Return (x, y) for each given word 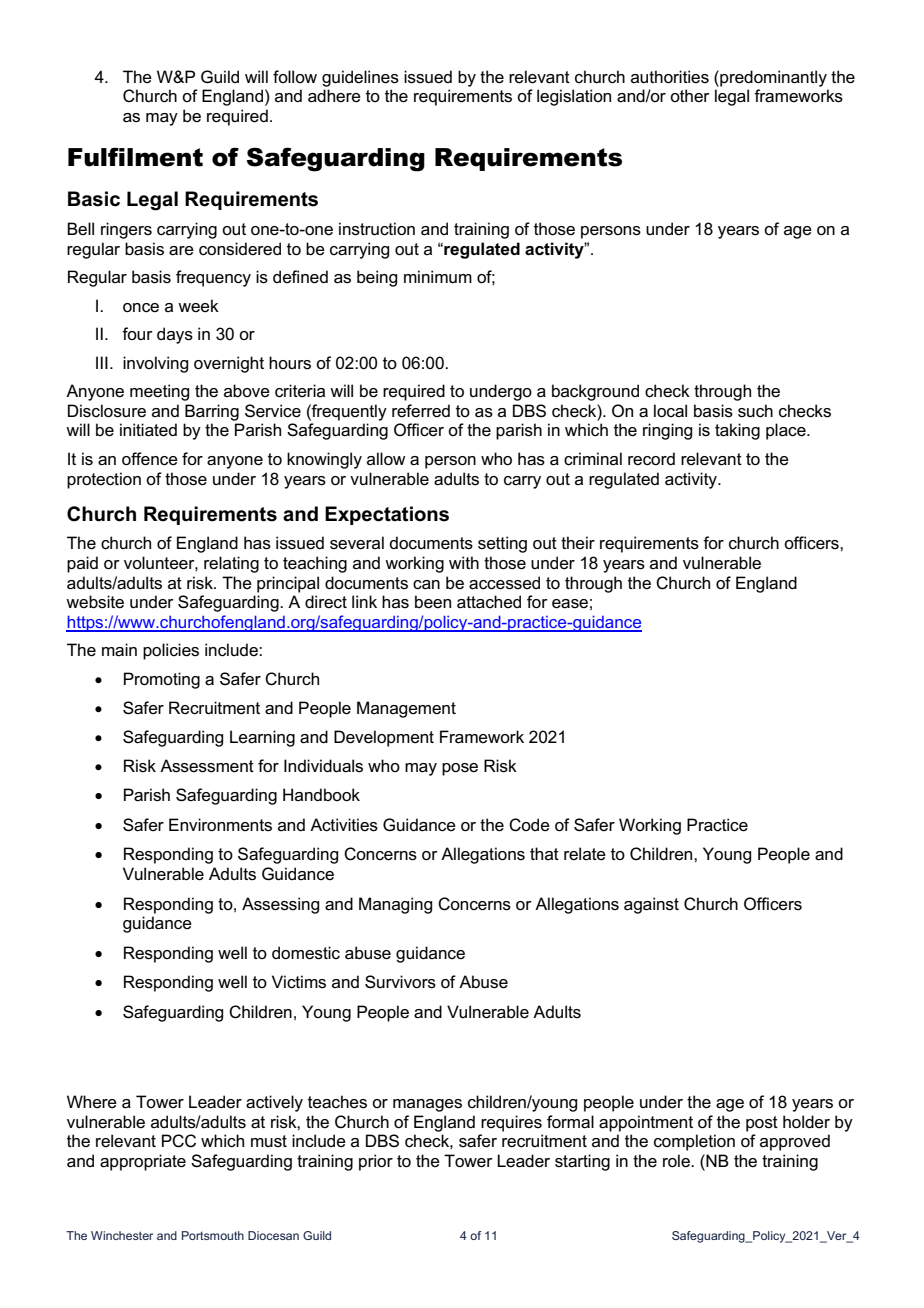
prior (376, 1162)
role (677, 1160)
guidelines (360, 78)
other (690, 95)
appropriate (143, 1162)
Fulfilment (135, 157)
